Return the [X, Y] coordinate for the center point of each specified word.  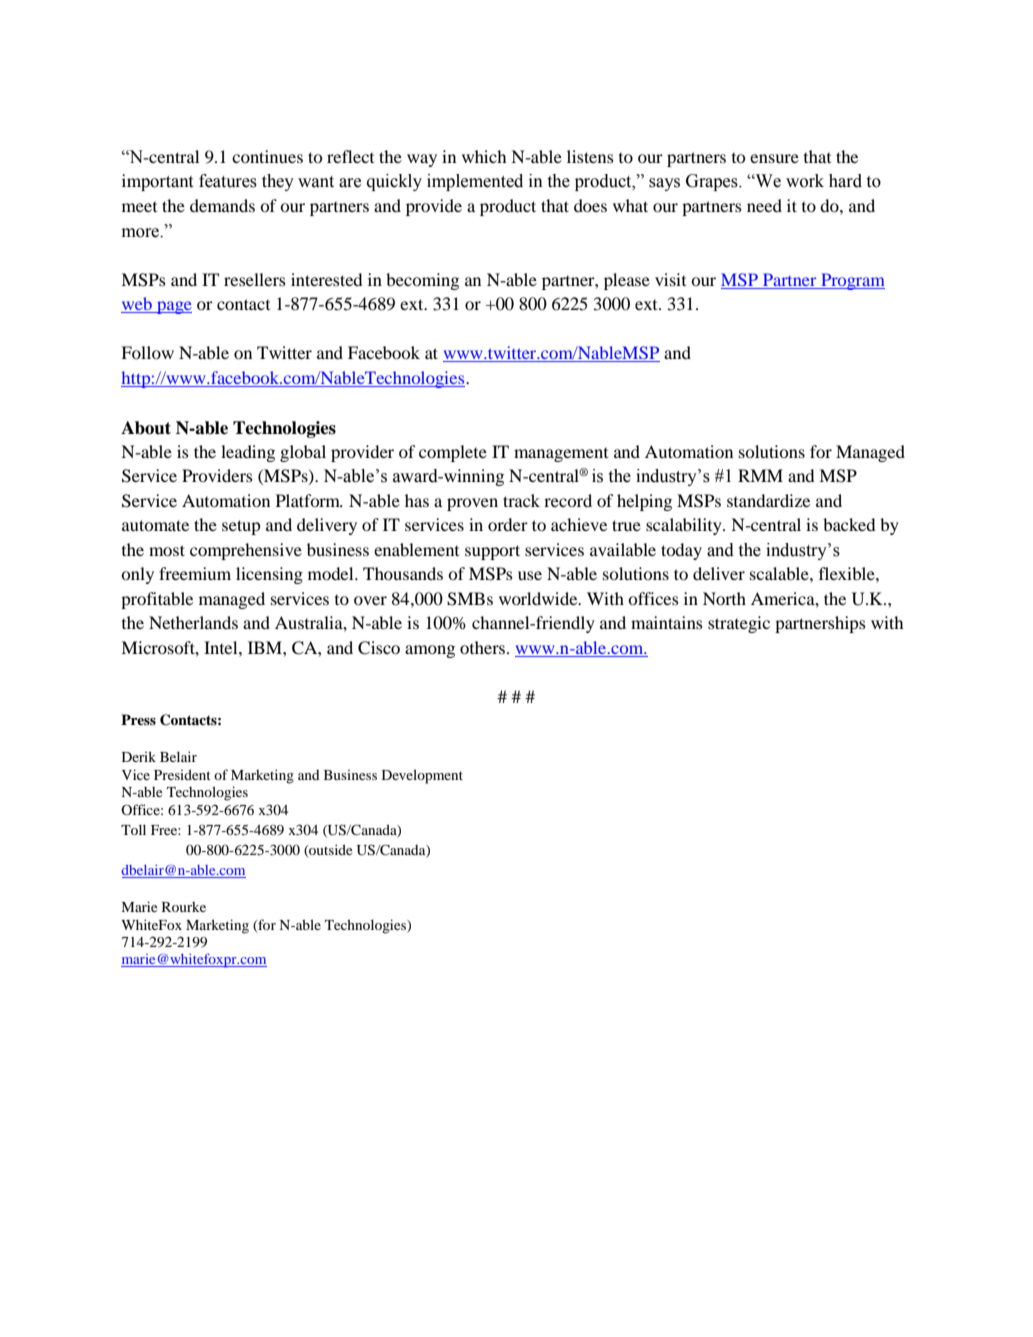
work [805, 181]
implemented [475, 182]
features [228, 181]
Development [422, 776]
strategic [739, 624]
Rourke [184, 907]
